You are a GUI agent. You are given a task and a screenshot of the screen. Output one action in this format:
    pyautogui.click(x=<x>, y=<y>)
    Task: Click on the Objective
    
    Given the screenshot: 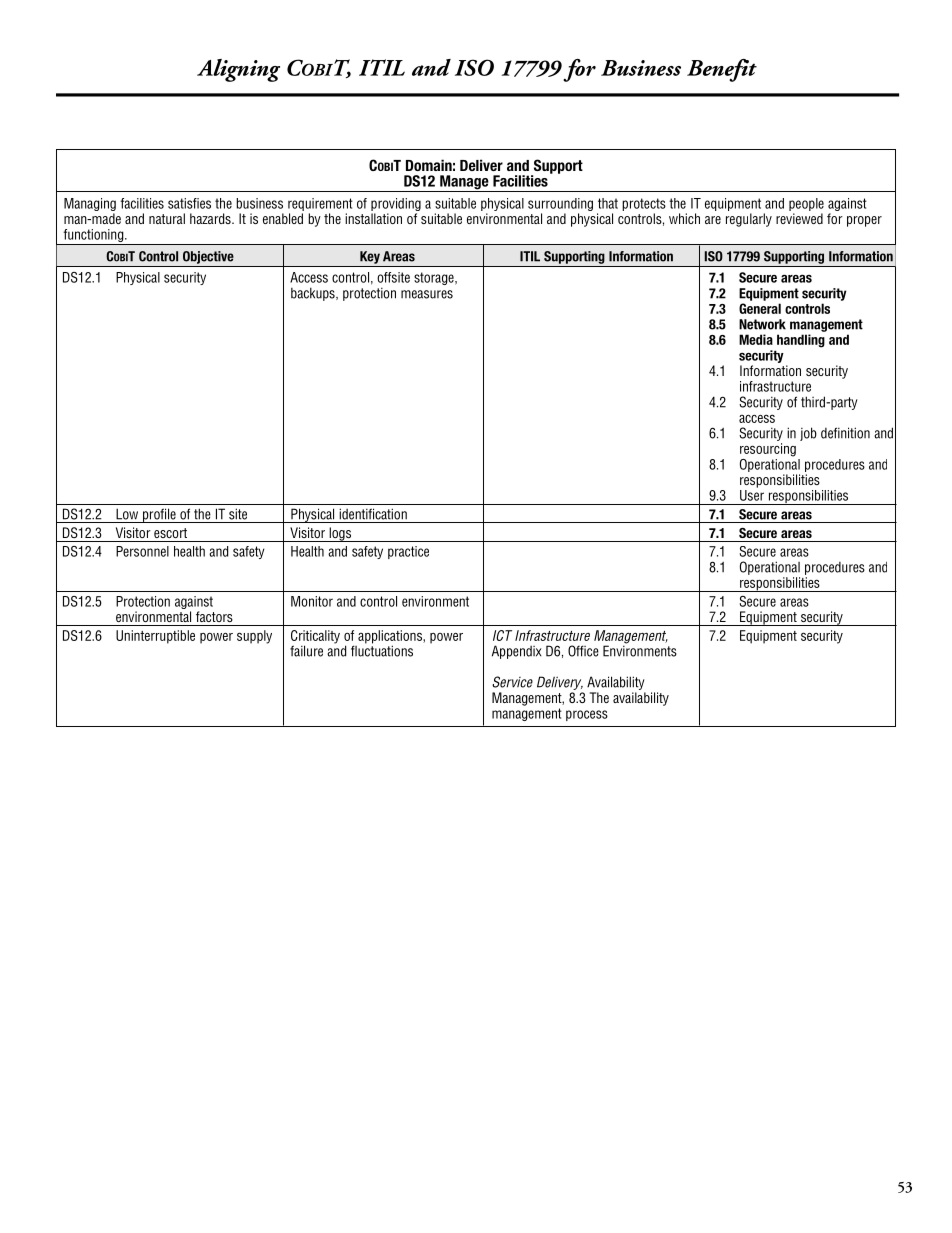 What is the action you would take?
    pyautogui.click(x=208, y=257)
